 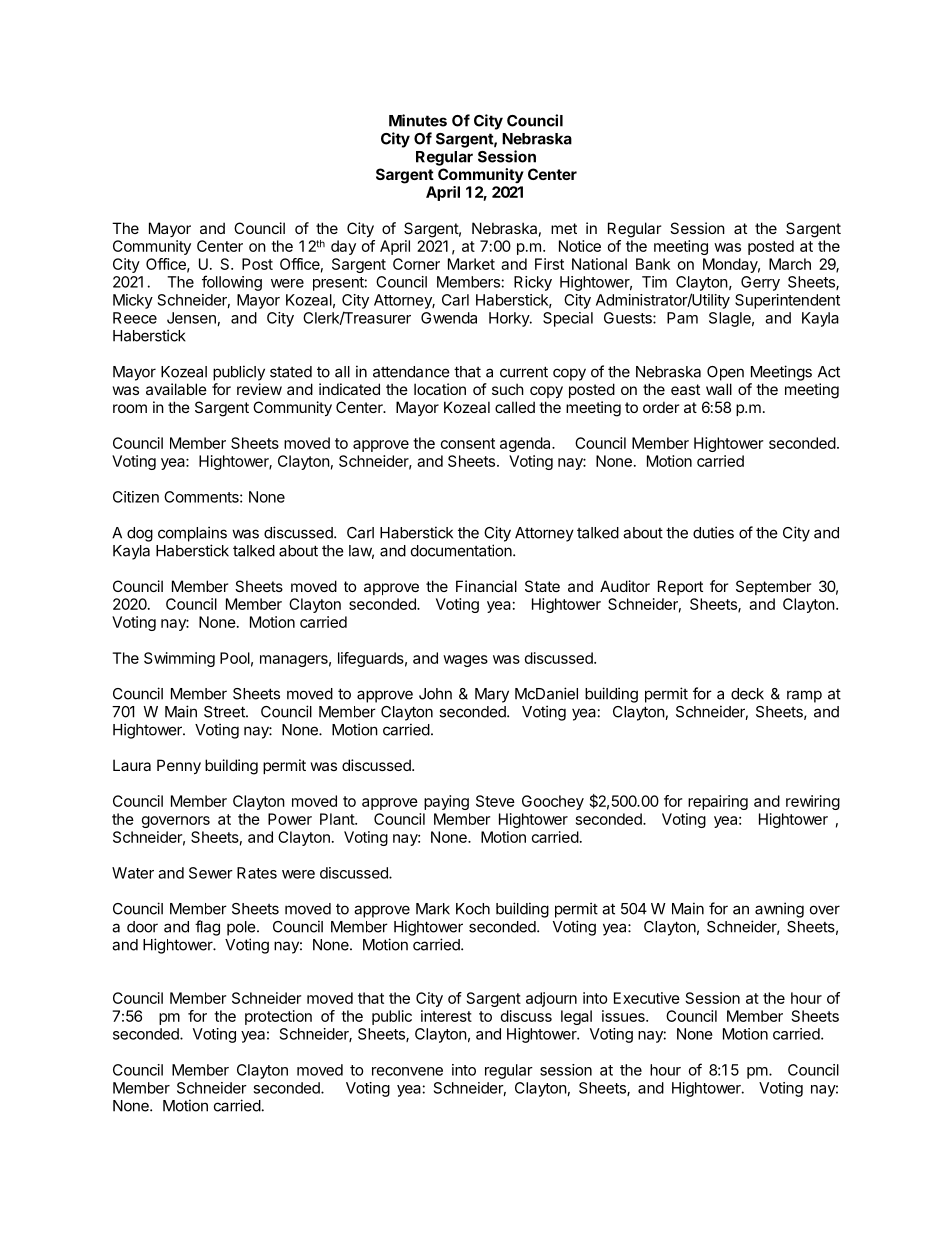 I want to click on wall, so click(x=719, y=389).
